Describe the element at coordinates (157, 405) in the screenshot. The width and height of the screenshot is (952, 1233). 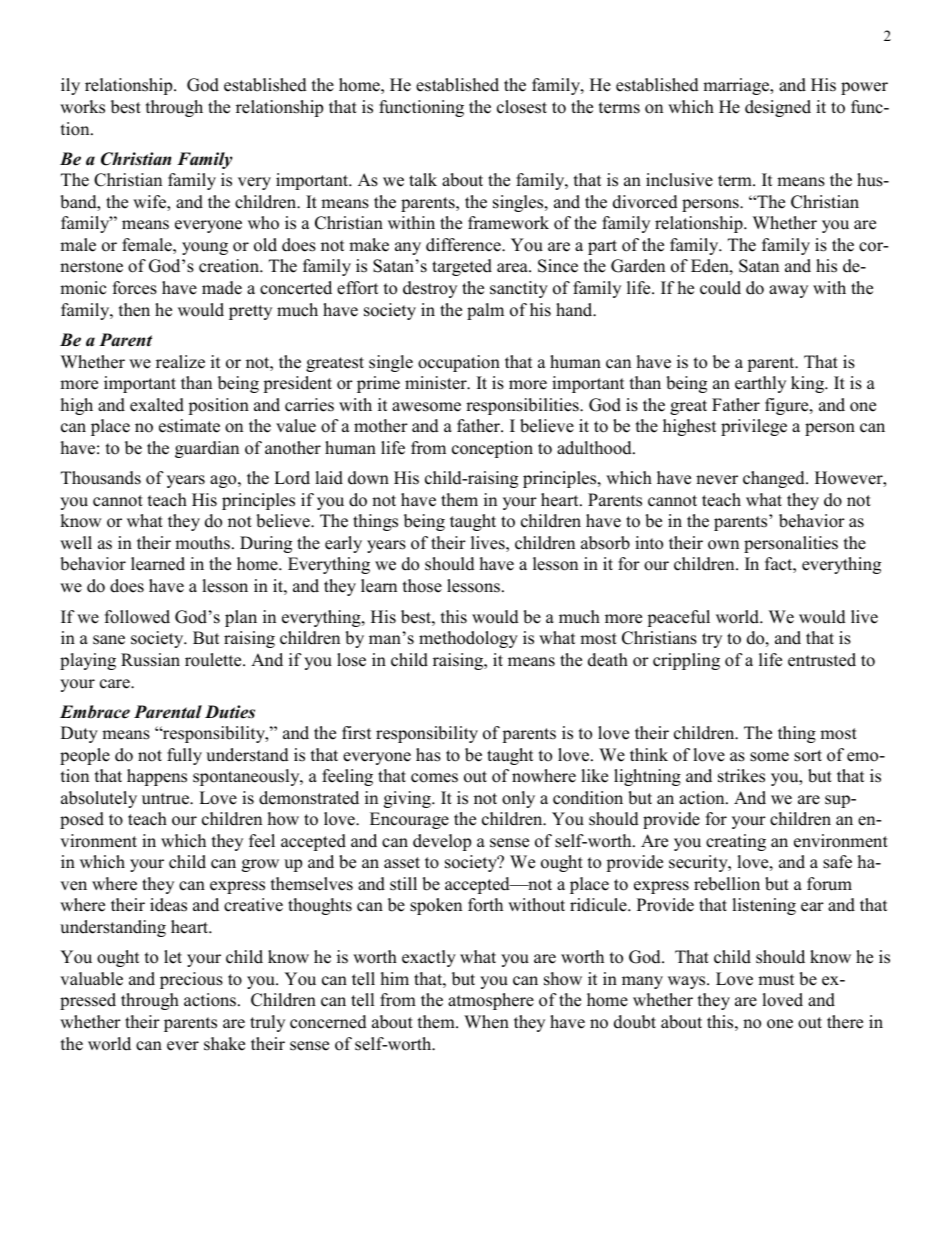
I see `exalted` at that location.
